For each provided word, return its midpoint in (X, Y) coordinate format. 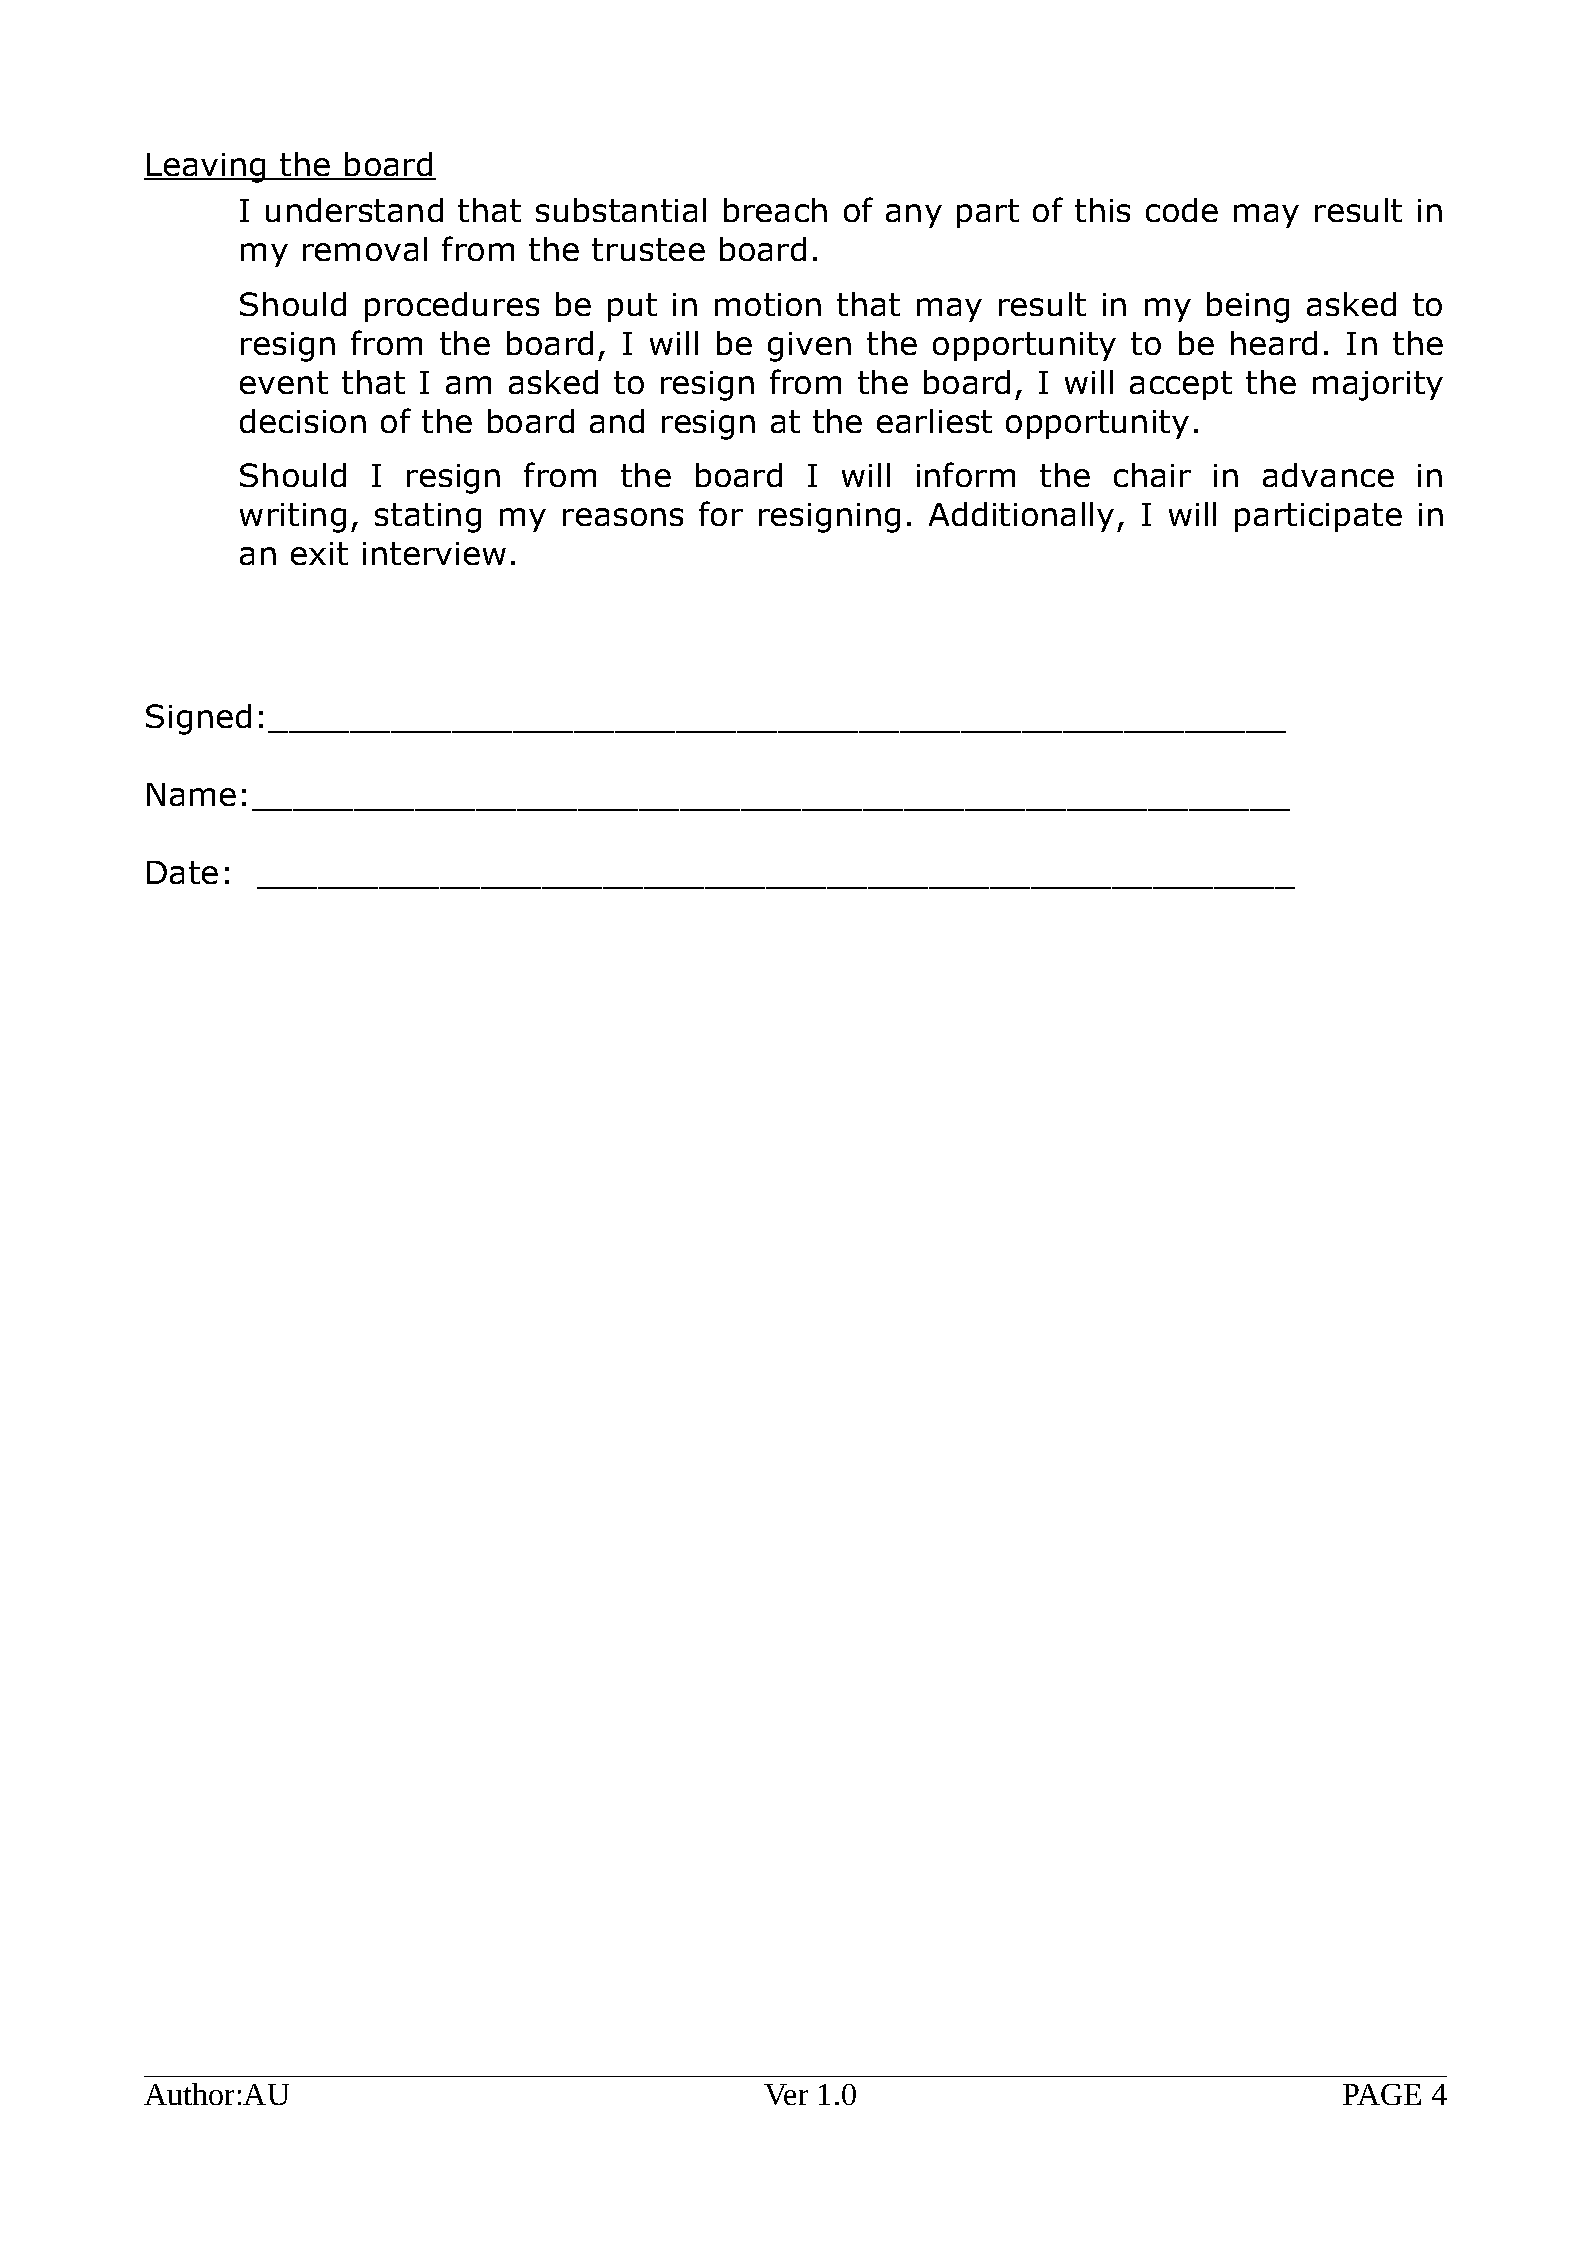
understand (354, 210)
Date (182, 872)
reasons (623, 517)
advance (1328, 475)
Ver (786, 2094)
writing (293, 518)
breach (775, 210)
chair (1152, 475)
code (1182, 210)
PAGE (1382, 2094)
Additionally (1021, 517)
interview (434, 553)
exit (319, 553)
